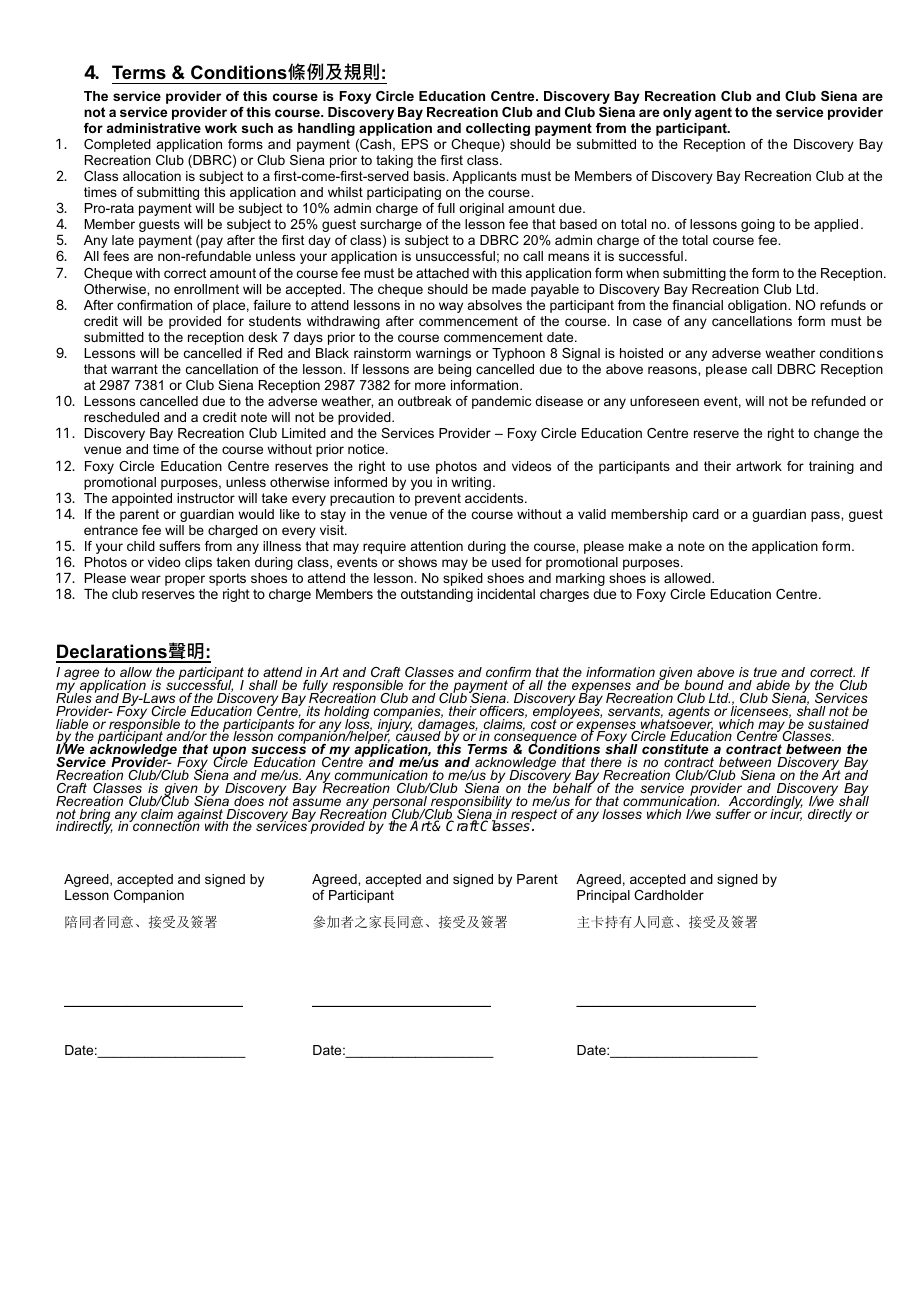  I want to click on Rules, so click(74, 697).
